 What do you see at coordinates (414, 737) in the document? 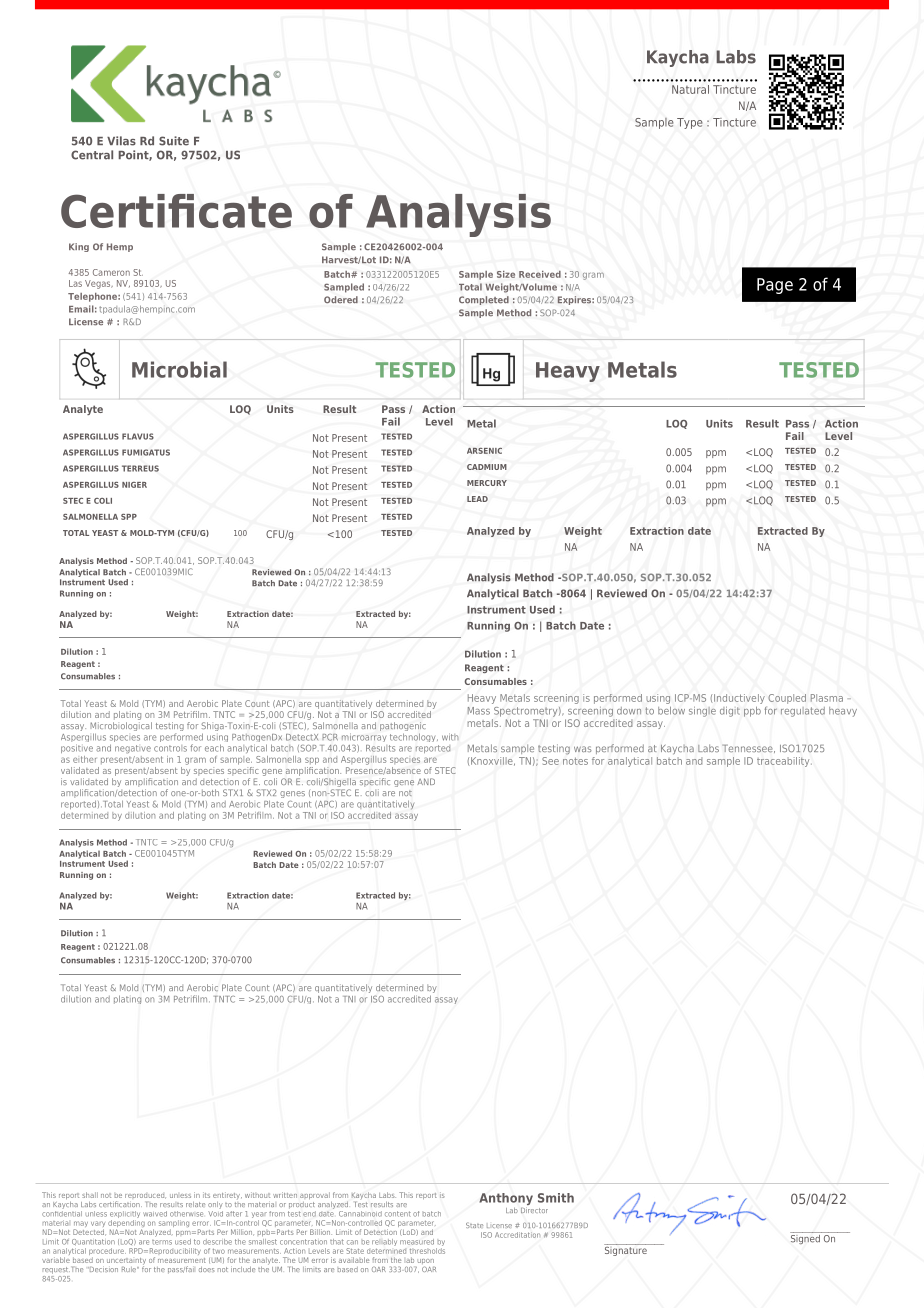
I see `technology` at bounding box center [414, 737].
